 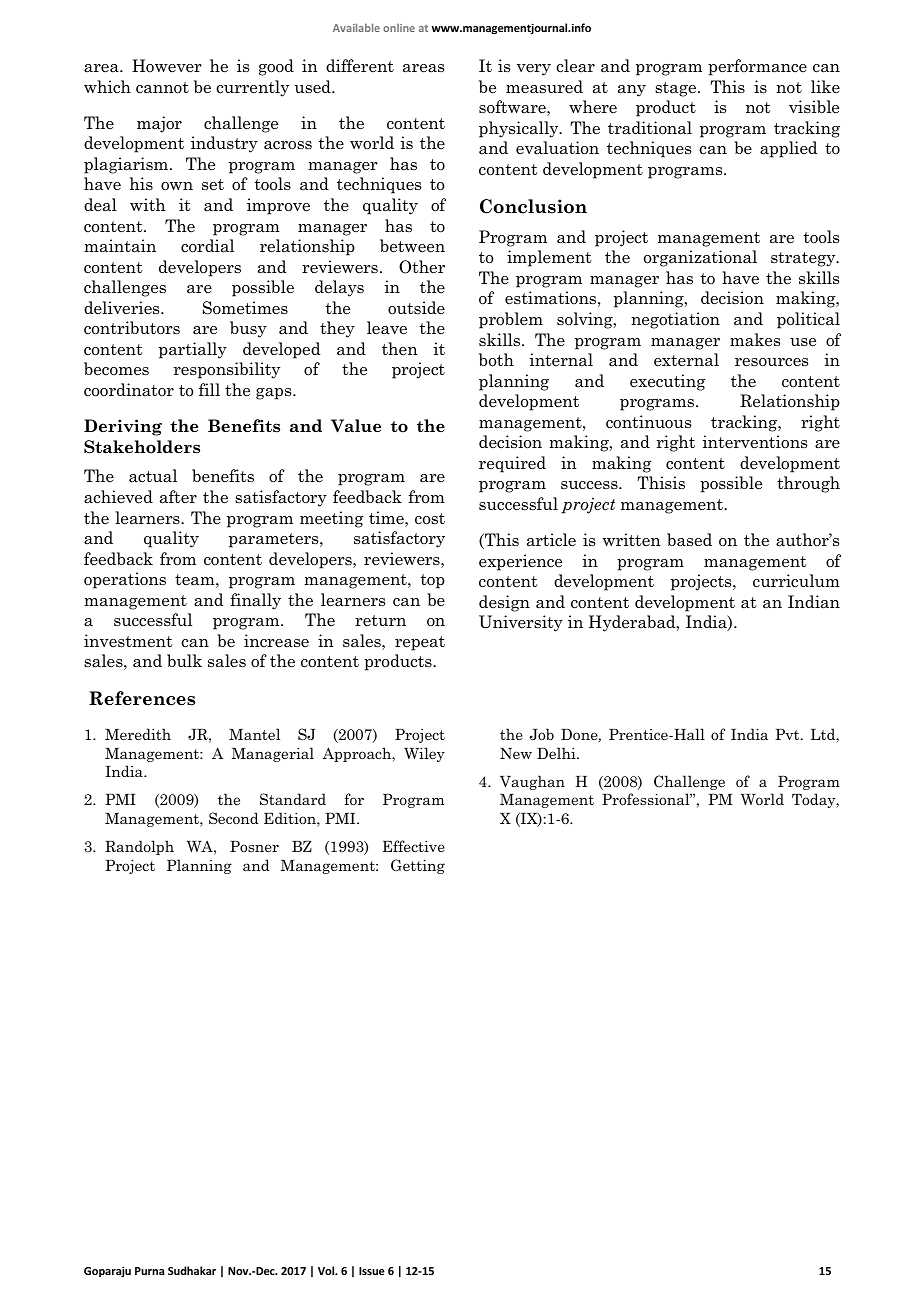 I want to click on Wiley, so click(x=424, y=754).
